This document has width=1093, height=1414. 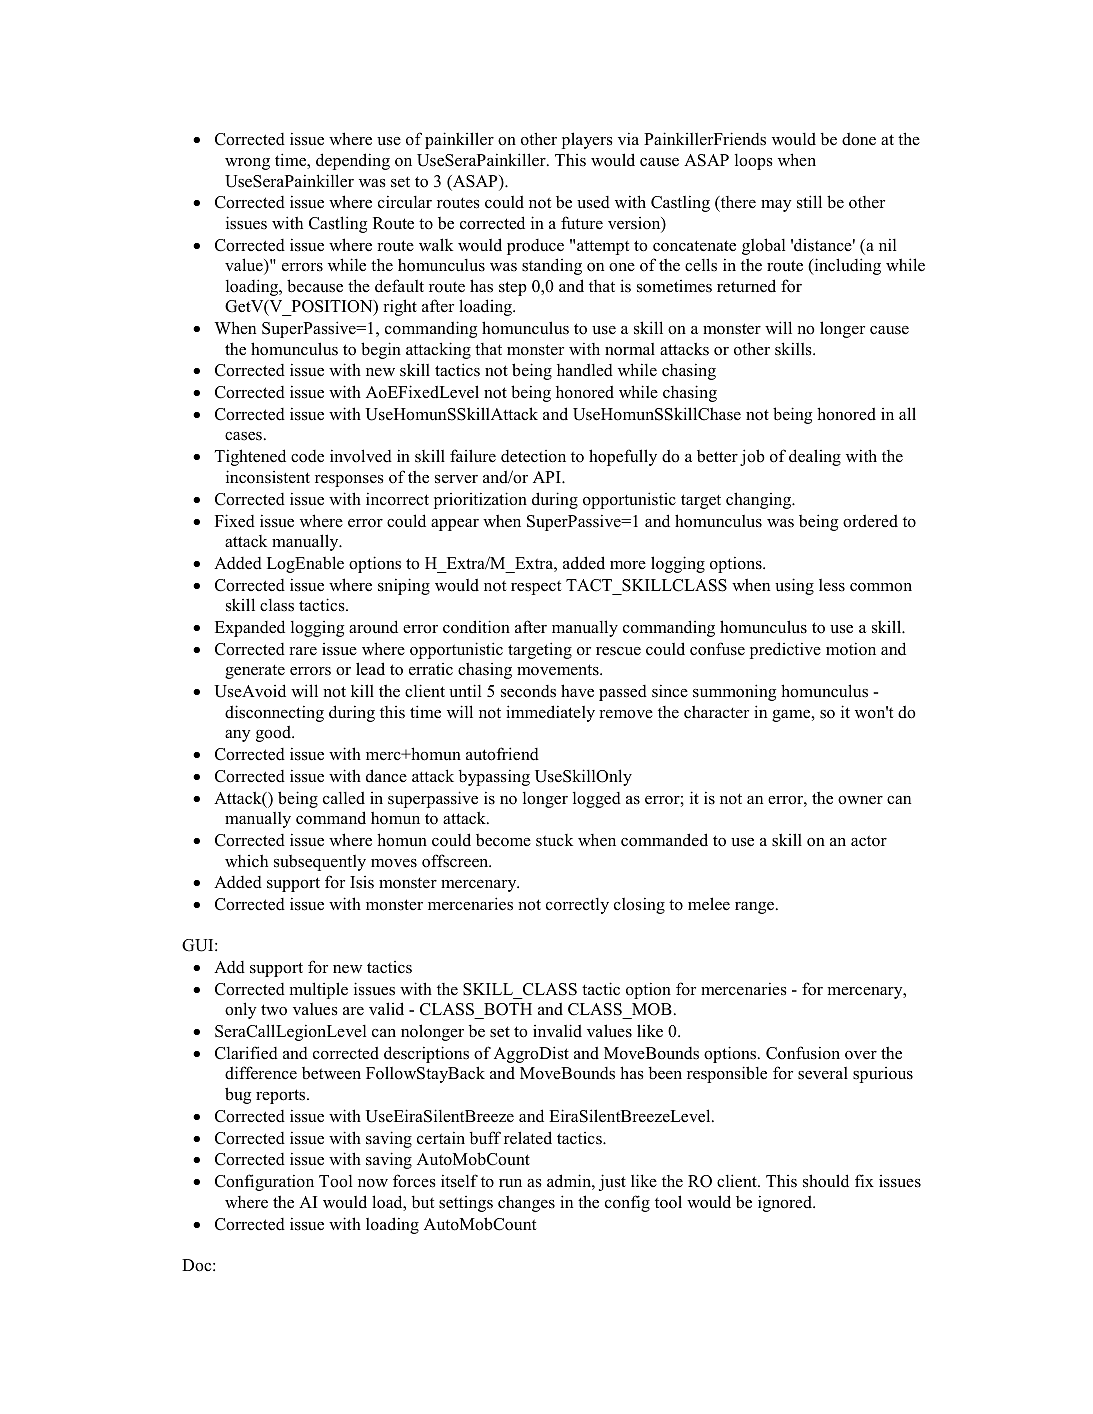 What do you see at coordinates (307, 456) in the document?
I see `code` at bounding box center [307, 456].
